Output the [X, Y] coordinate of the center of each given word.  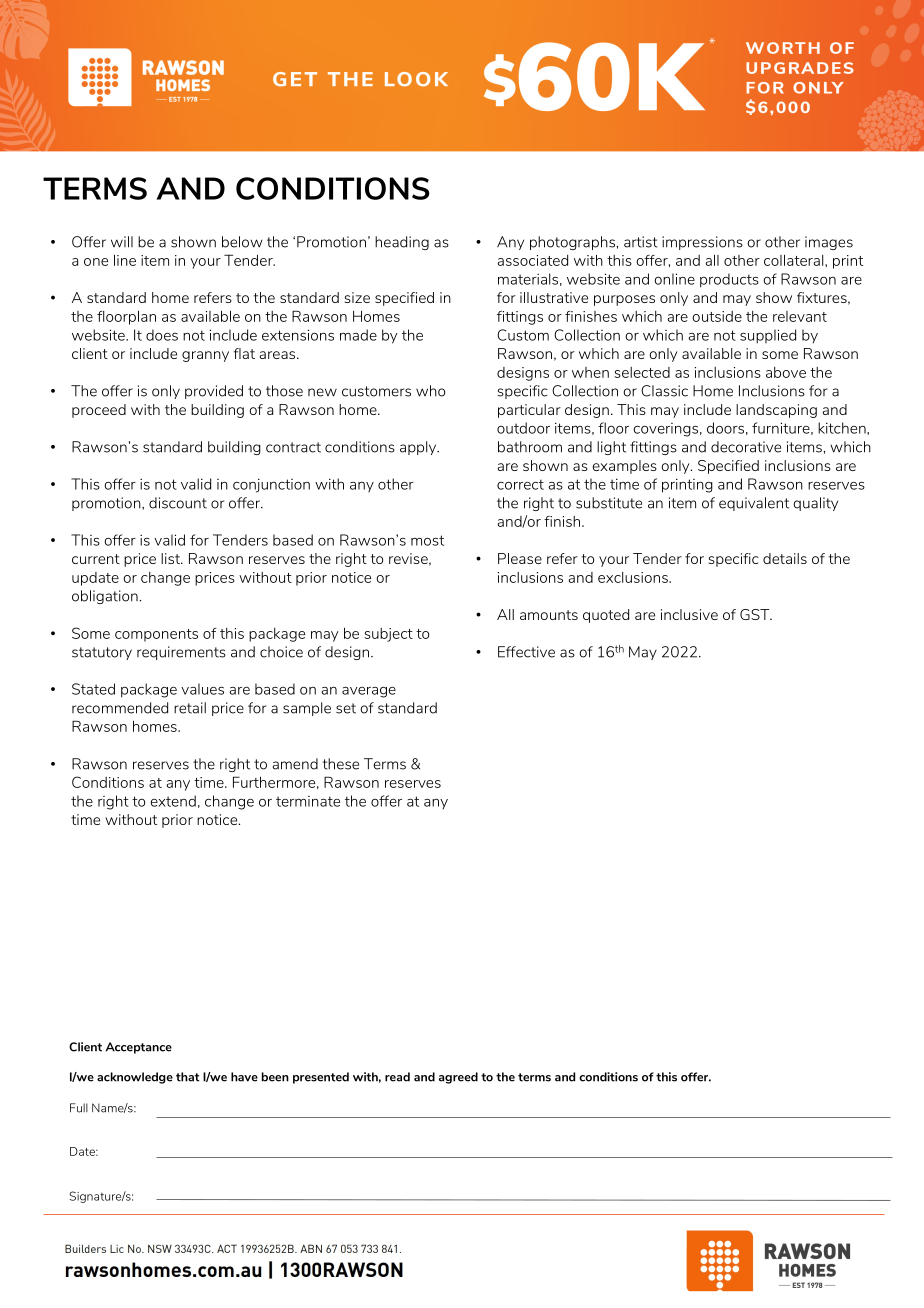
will [122, 242]
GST [756, 614]
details [785, 558]
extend [173, 801]
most [427, 540]
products [729, 280]
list [171, 558]
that [187, 1077]
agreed [458, 1078]
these [341, 764]
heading [402, 243]
